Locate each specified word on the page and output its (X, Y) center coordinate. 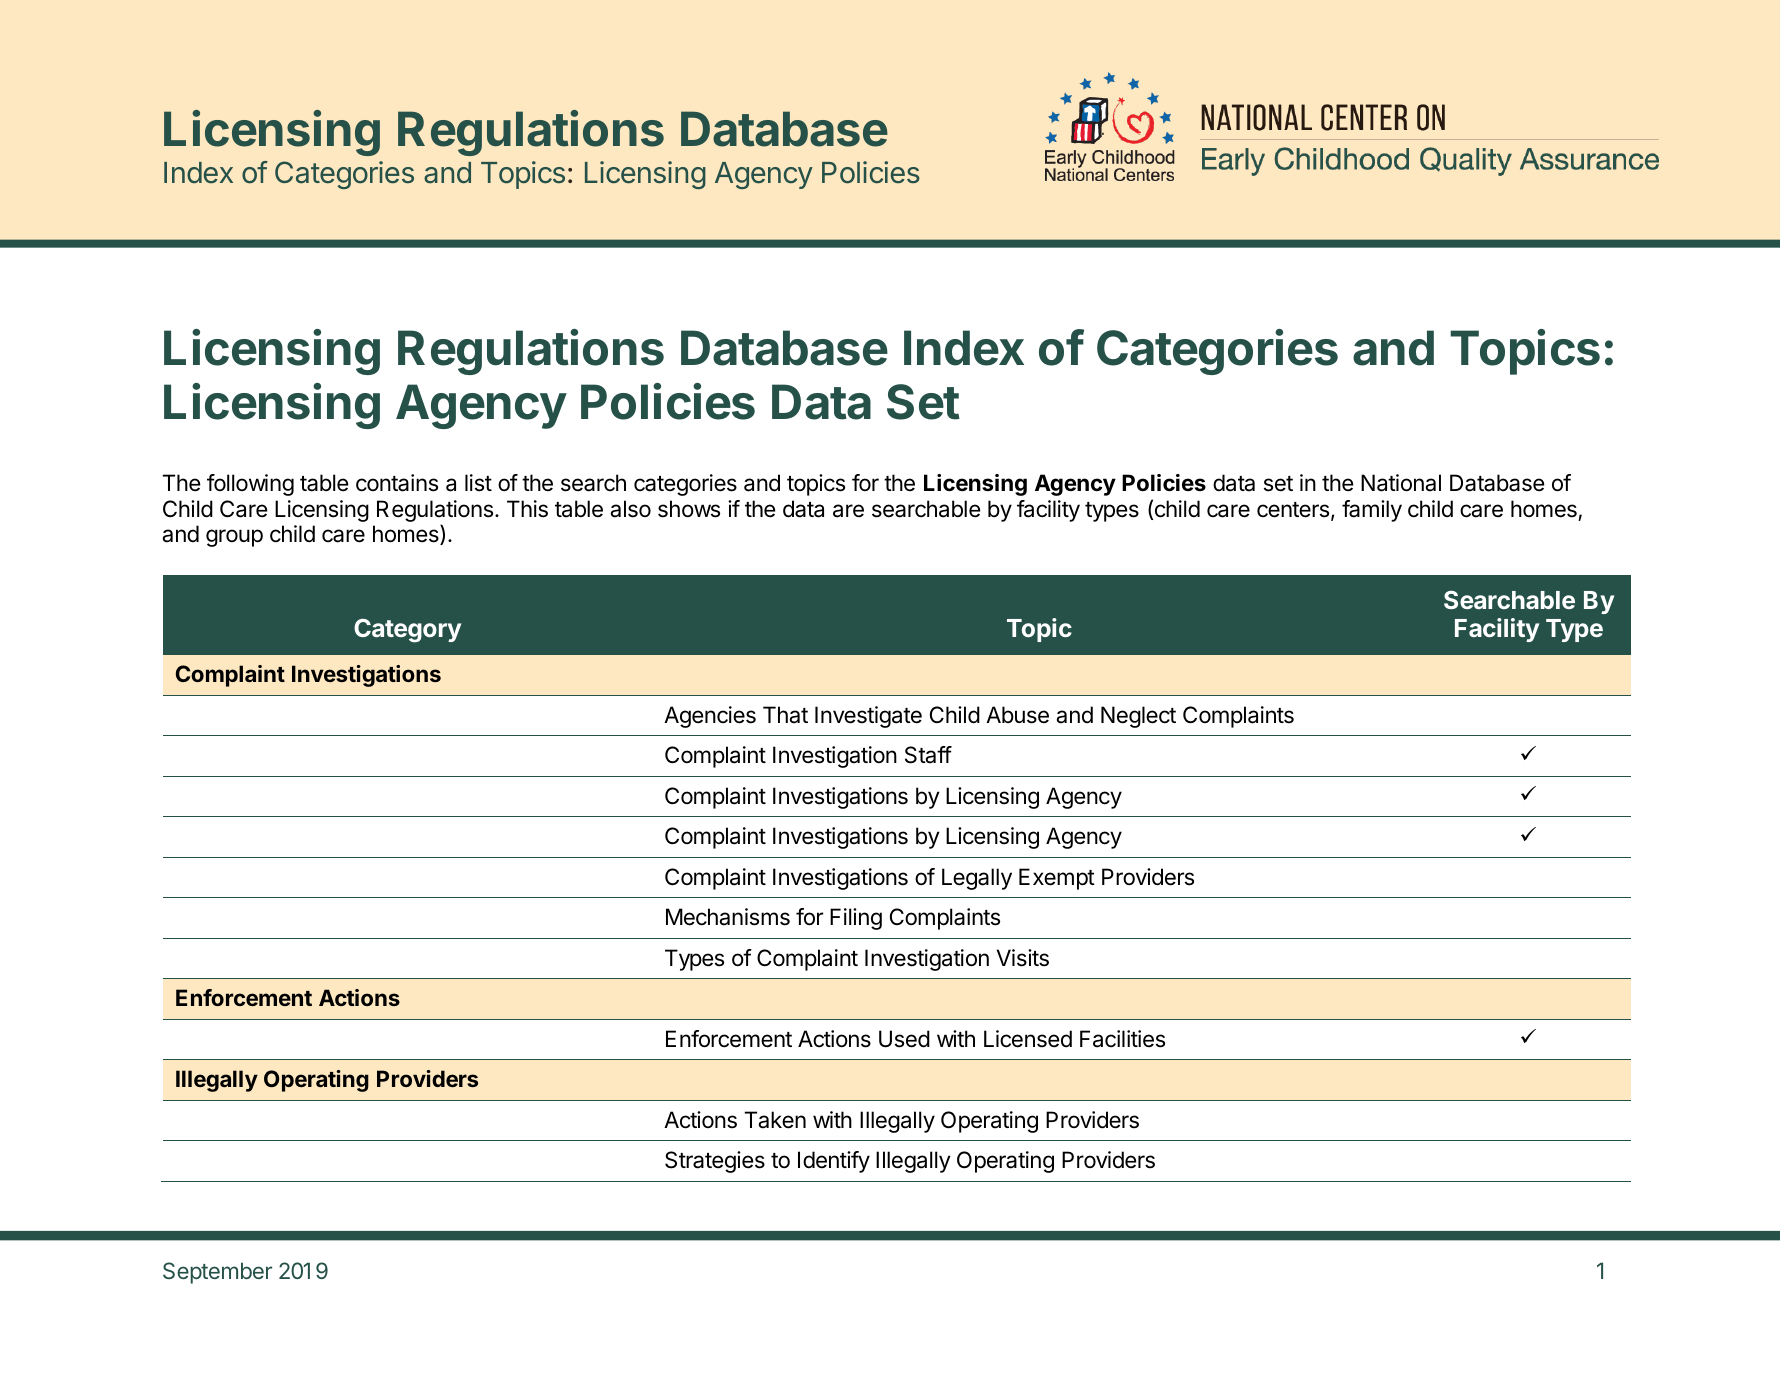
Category (407, 630)
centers (1293, 510)
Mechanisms (728, 917)
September (217, 1273)
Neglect (1138, 717)
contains (397, 483)
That (785, 715)
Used (904, 1039)
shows (689, 509)
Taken (775, 1120)
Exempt (1057, 879)
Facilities (1122, 1039)
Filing (856, 919)
